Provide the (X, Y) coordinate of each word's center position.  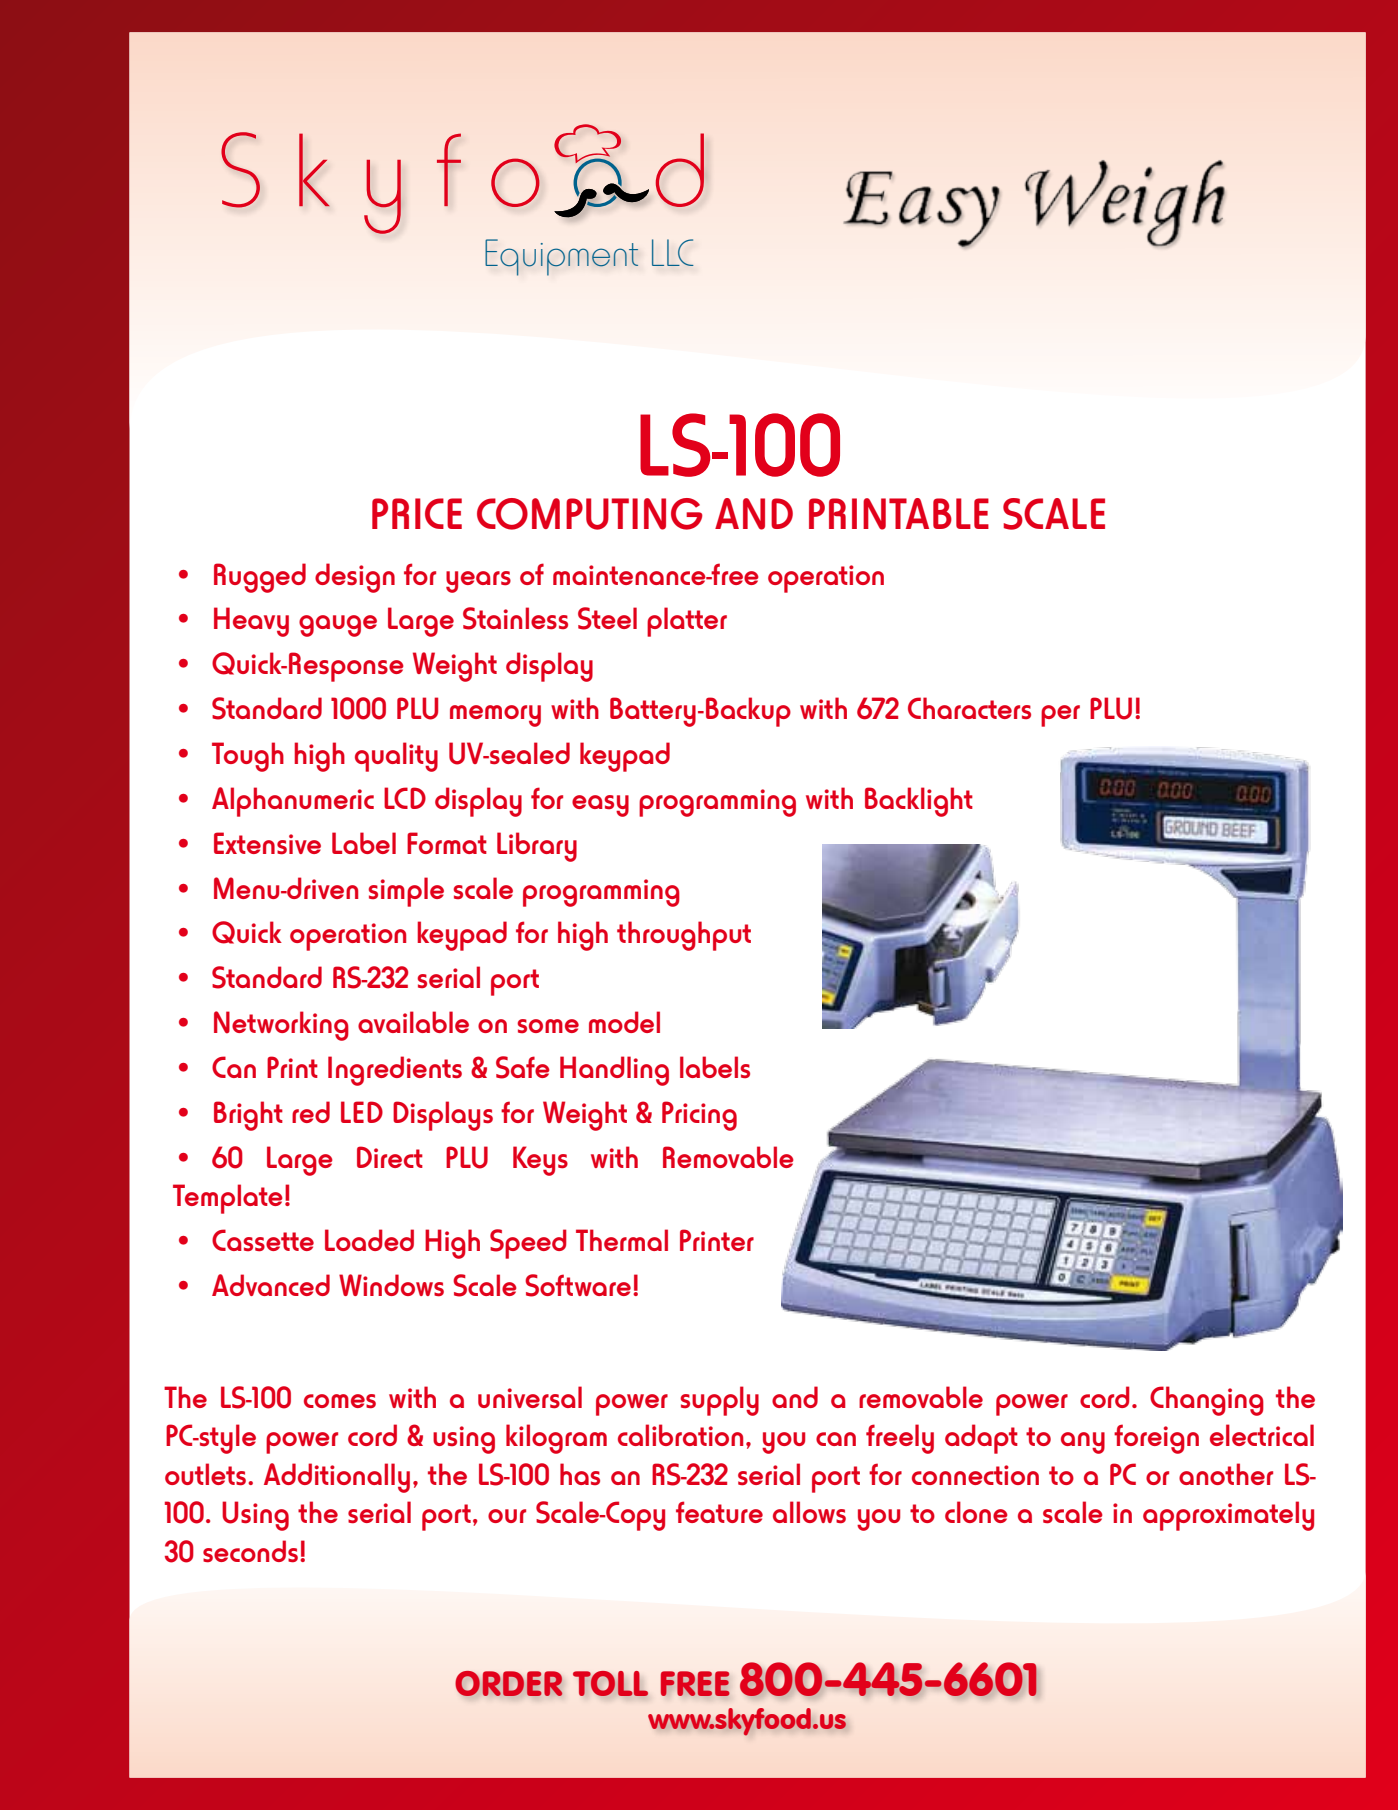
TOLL (610, 1683)
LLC (673, 252)
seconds (250, 1551)
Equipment (561, 257)
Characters (969, 708)
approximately (1228, 1516)
